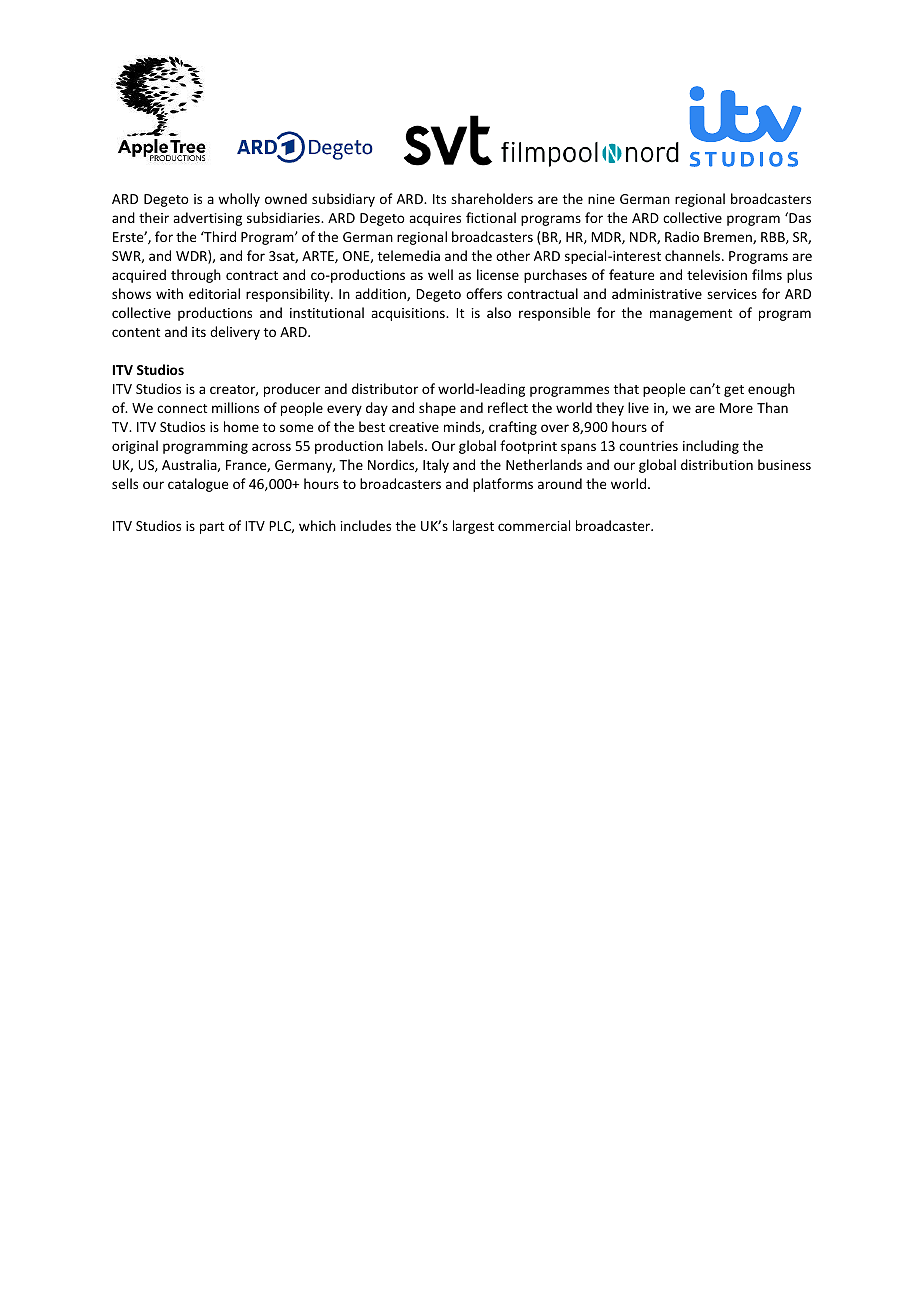  Describe the element at coordinates (207, 219) in the page. I see `advertising` at that location.
